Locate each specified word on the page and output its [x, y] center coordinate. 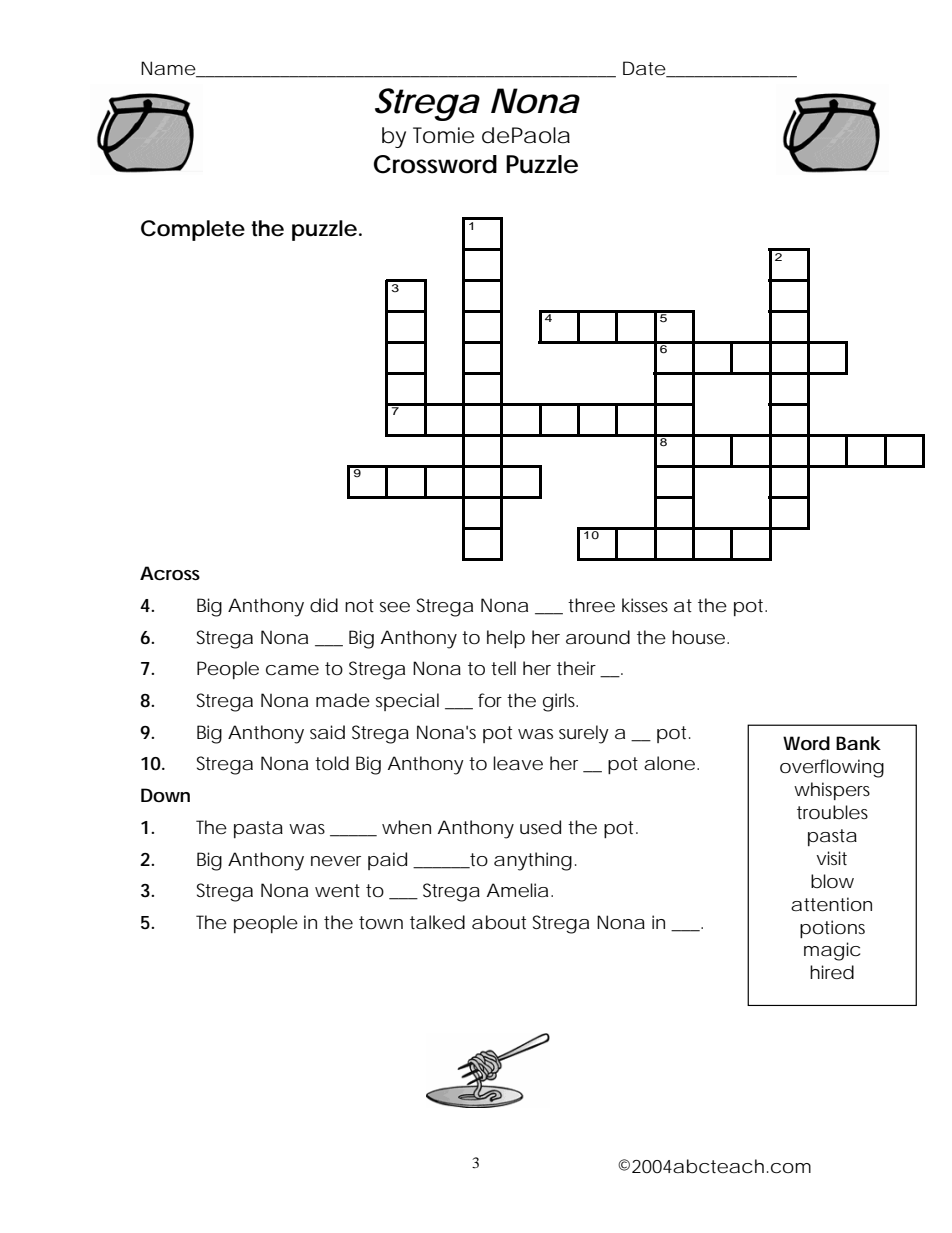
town [381, 922]
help [506, 639]
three [591, 605]
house [698, 637]
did [324, 605]
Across [170, 573]
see [395, 607]
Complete [193, 230]
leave [518, 763]
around [598, 637]
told [332, 763]
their [579, 669]
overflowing [832, 768]
